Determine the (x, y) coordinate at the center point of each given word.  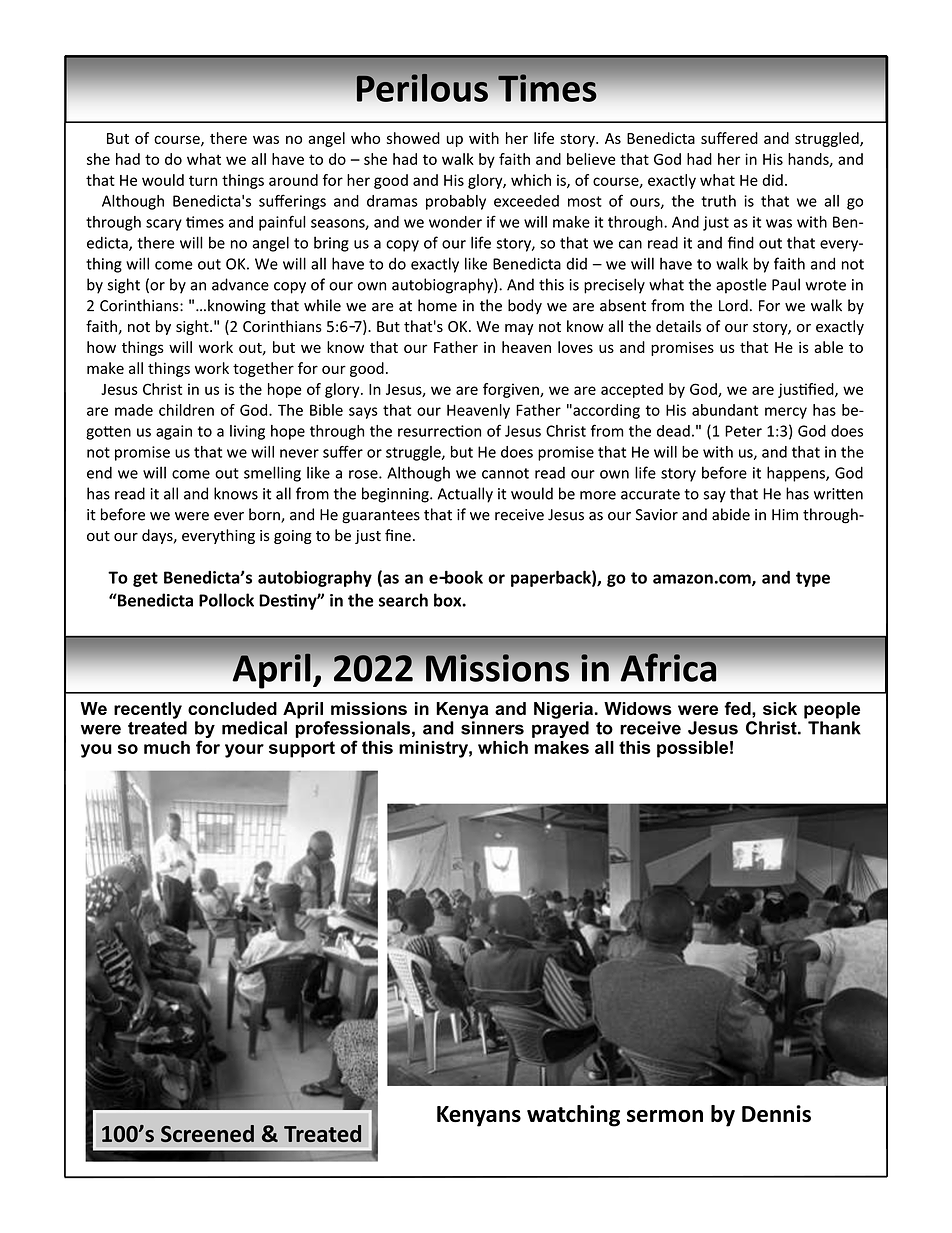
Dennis (776, 1113)
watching (573, 1116)
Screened (207, 1133)
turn (203, 181)
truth (718, 201)
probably (456, 202)
